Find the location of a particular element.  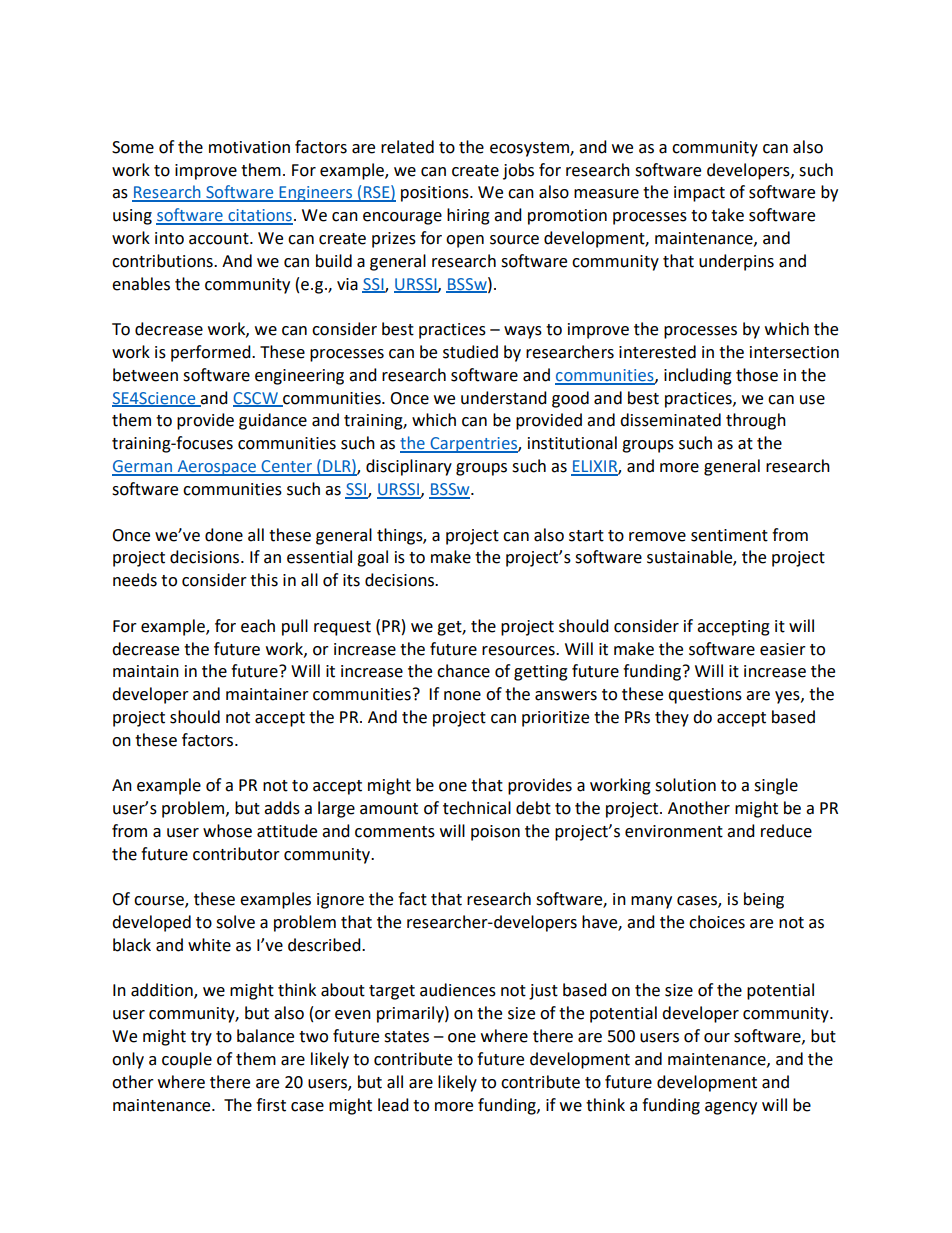

impact is located at coordinates (699, 194).
